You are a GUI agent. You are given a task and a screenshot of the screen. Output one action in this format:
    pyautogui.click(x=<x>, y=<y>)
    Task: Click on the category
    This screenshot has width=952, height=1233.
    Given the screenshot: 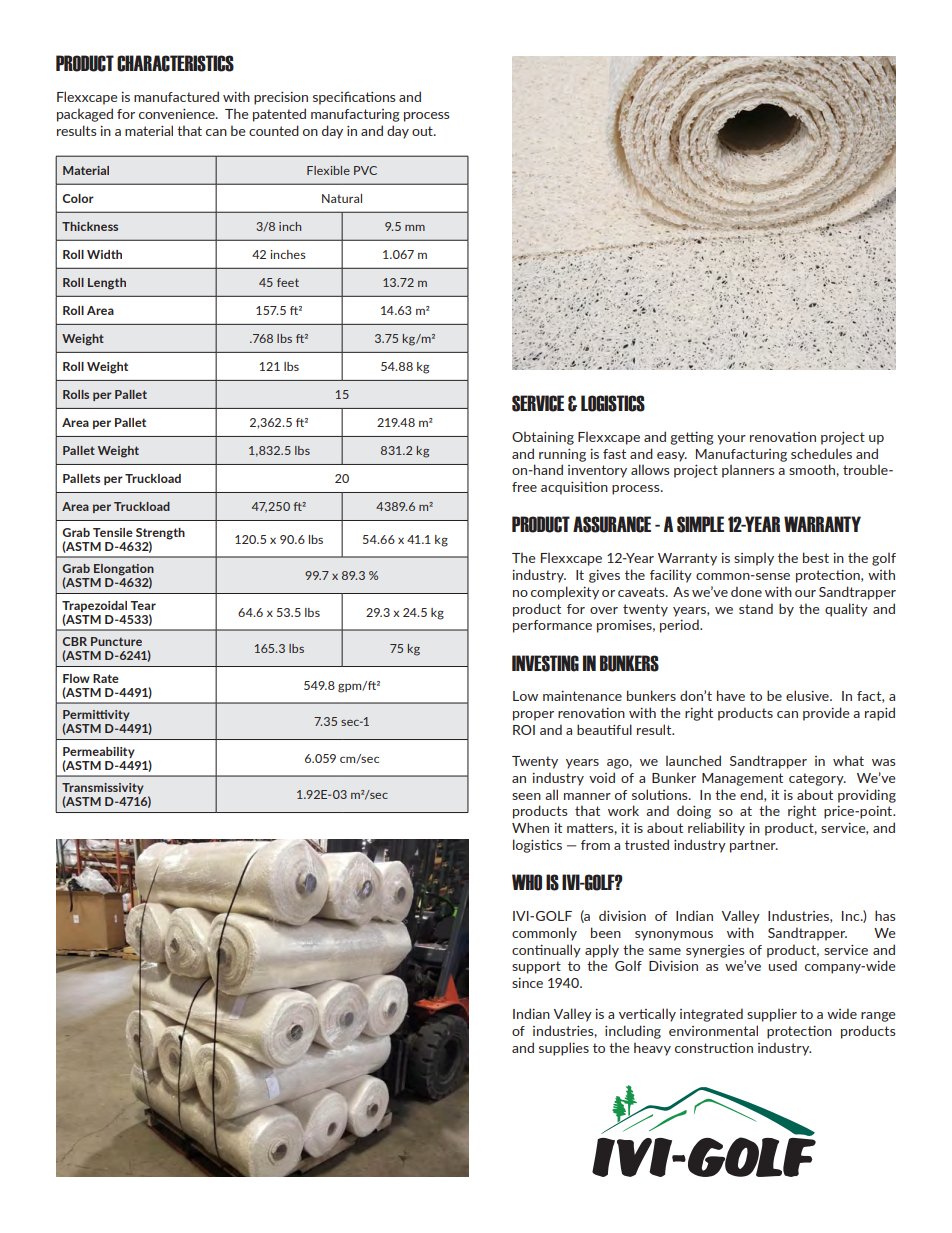 What is the action you would take?
    pyautogui.click(x=817, y=779)
